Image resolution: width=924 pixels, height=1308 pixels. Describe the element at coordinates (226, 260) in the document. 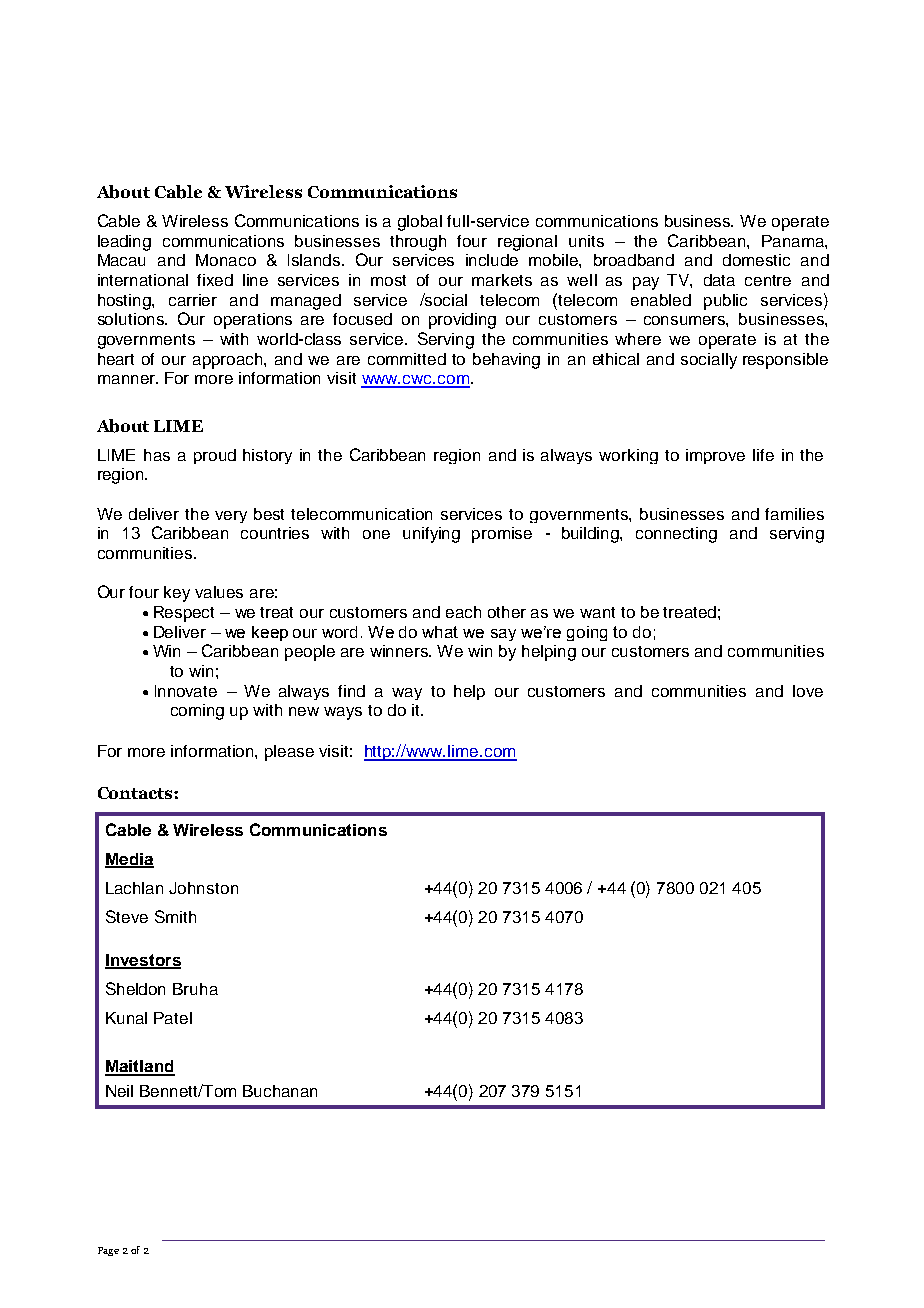

I see `Monaco` at that location.
